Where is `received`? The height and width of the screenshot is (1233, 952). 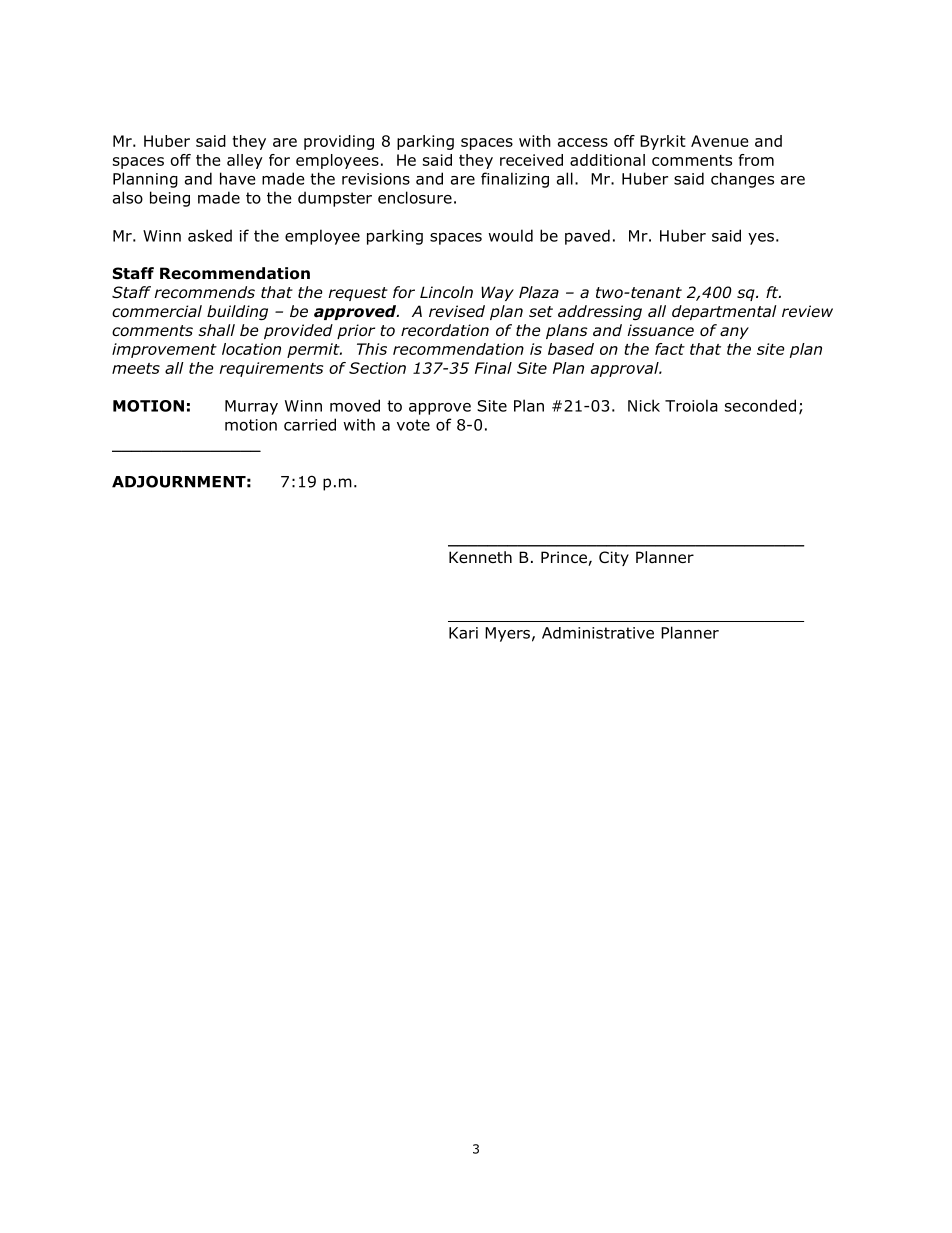
received is located at coordinates (531, 160).
